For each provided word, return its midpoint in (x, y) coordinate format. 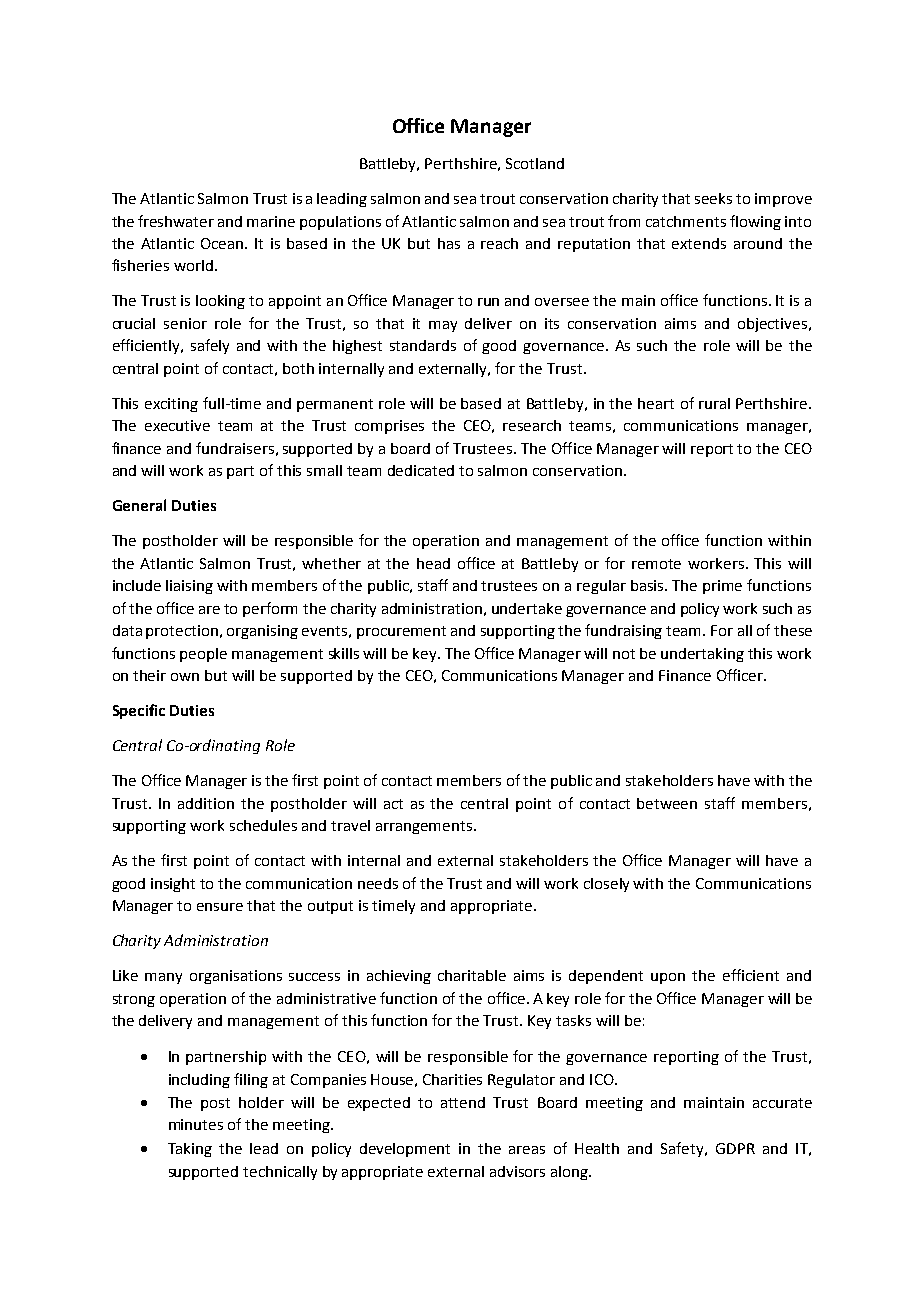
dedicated (421, 470)
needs (378, 883)
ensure (220, 907)
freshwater (176, 221)
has (449, 243)
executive (177, 425)
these (793, 630)
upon (668, 978)
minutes (196, 1124)
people (203, 655)
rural (714, 403)
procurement (401, 632)
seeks (713, 198)
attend (463, 1102)
